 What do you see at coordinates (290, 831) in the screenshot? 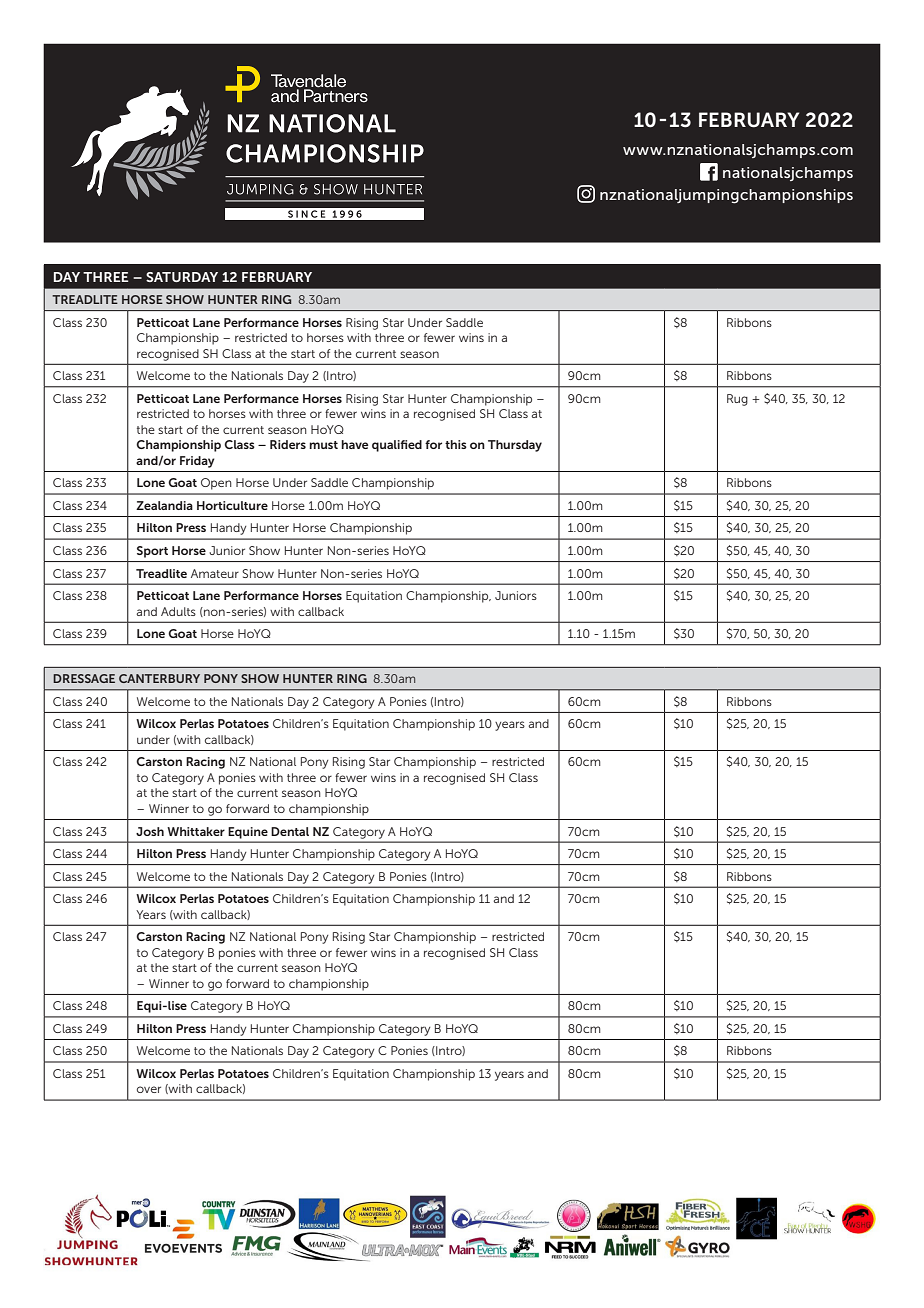
I see `Dental` at bounding box center [290, 831].
